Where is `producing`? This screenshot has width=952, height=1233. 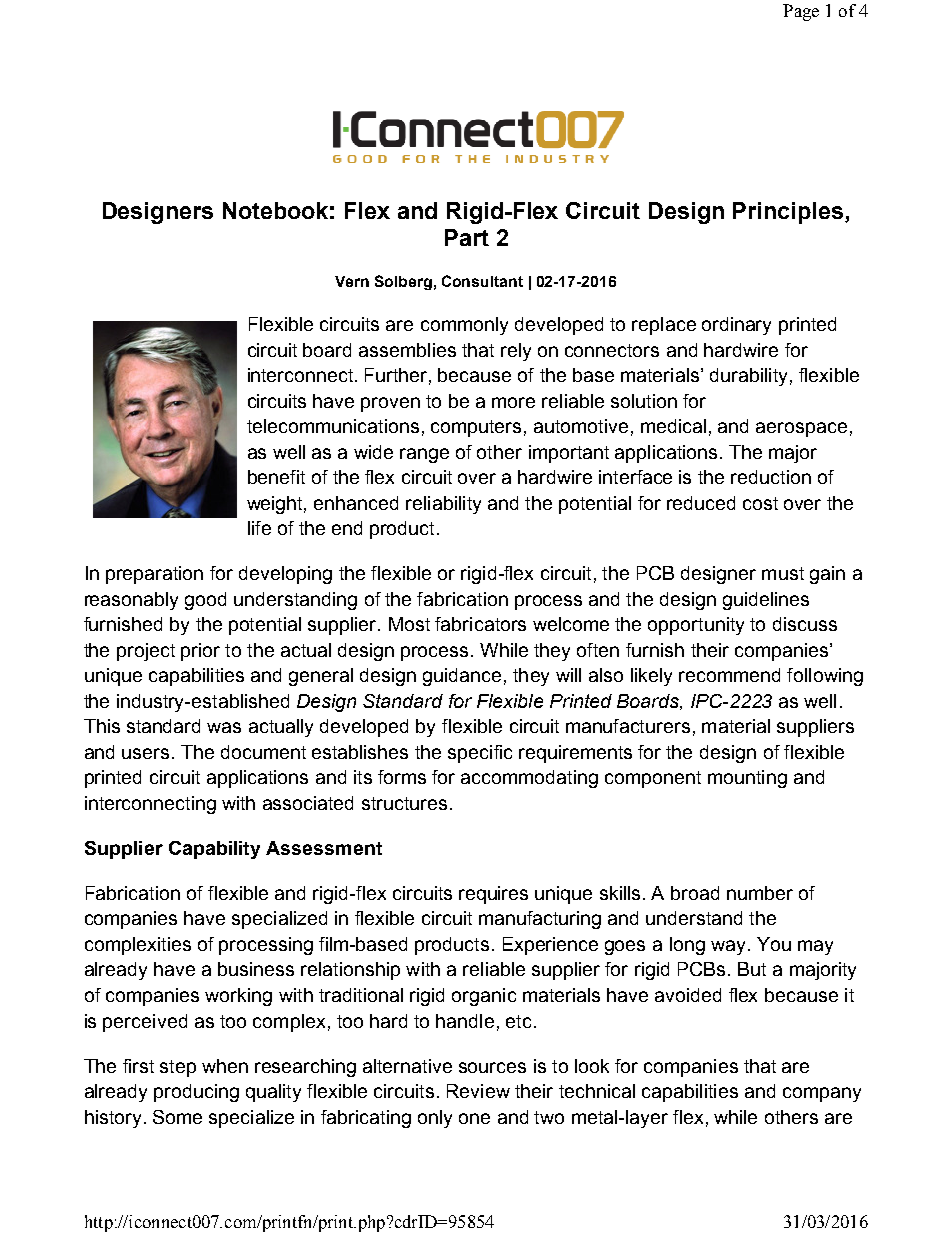
producing is located at coordinates (196, 1093).
